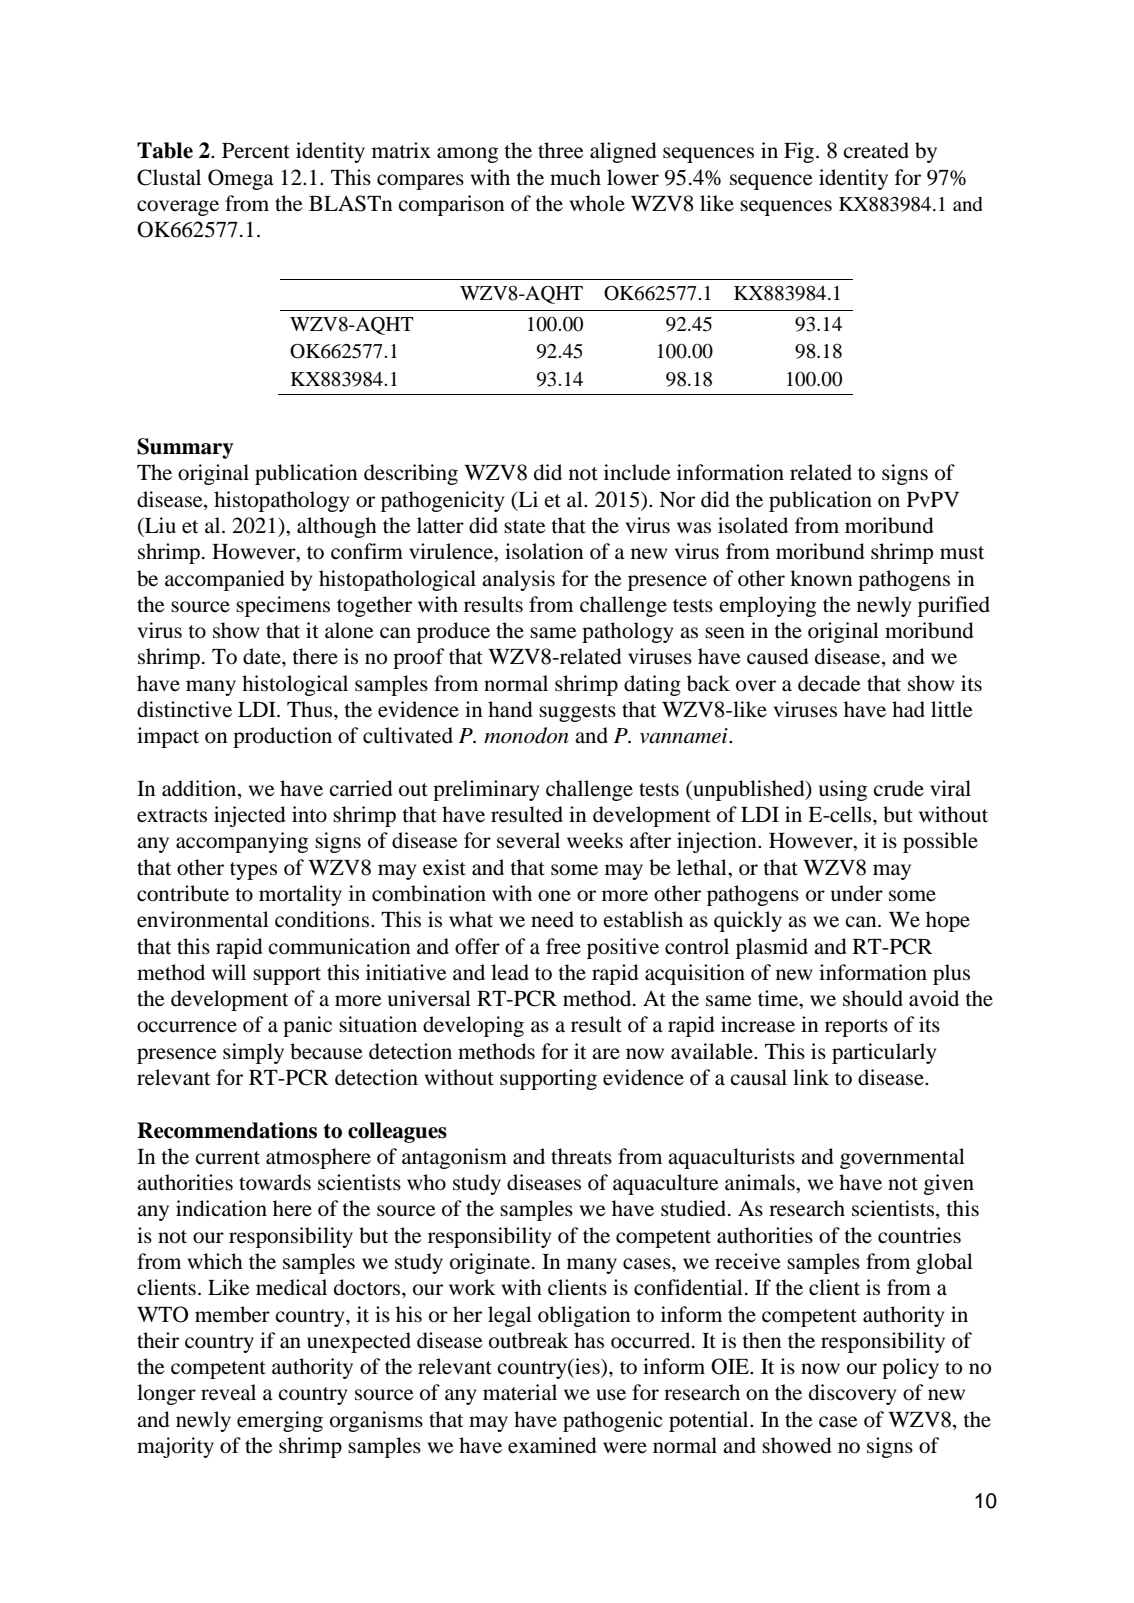 The height and width of the document is (1603, 1134). I want to click on emerging, so click(280, 1421).
